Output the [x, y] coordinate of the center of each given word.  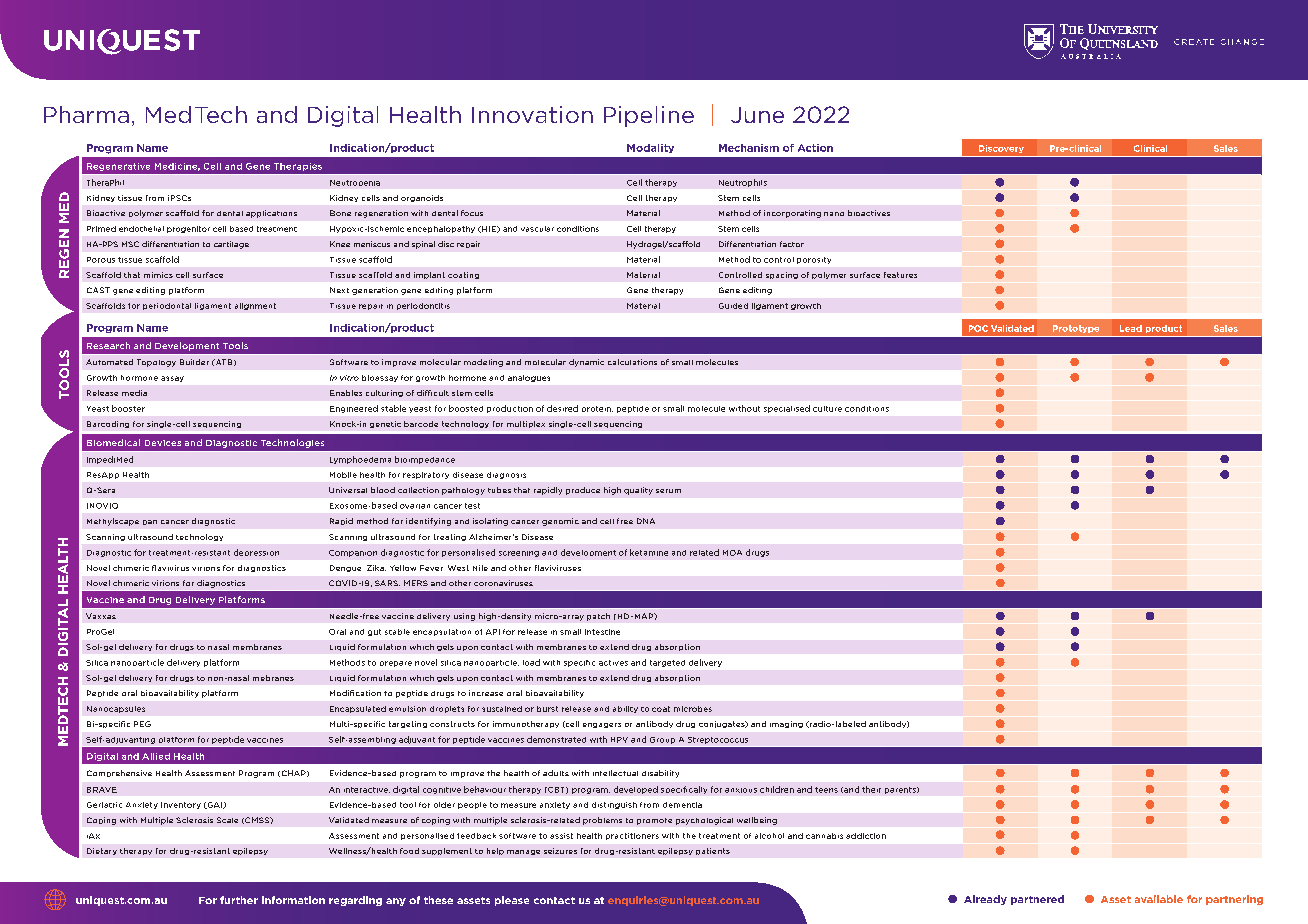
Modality [650, 148]
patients [713, 851]
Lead [1131, 328]
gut [374, 632]
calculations [632, 362]
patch [598, 617]
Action [815, 148]
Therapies [298, 167]
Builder [194, 362]
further [239, 900]
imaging [786, 724]
